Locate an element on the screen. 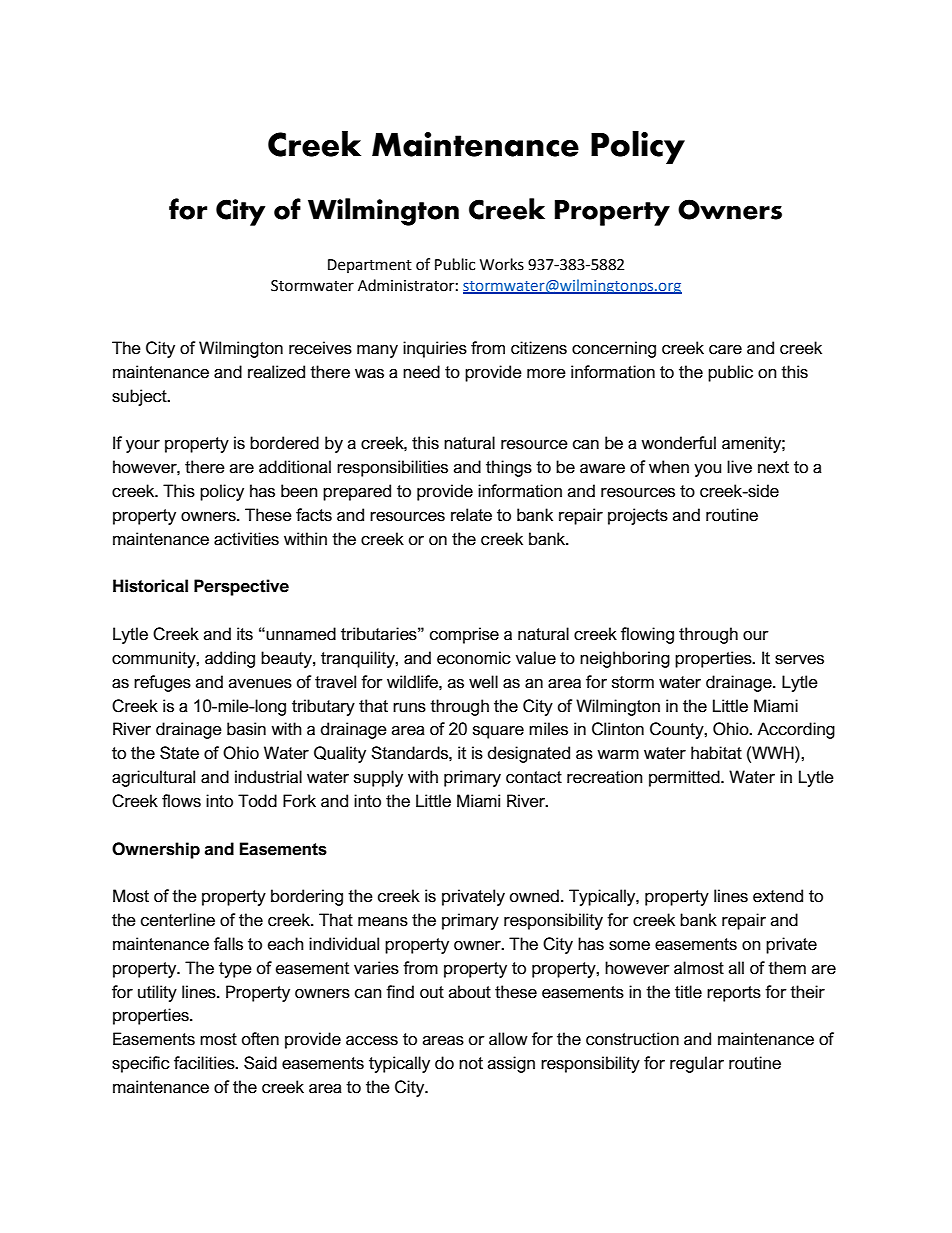 Image resolution: width=952 pixels, height=1233 pixels. allow is located at coordinates (508, 1039).
